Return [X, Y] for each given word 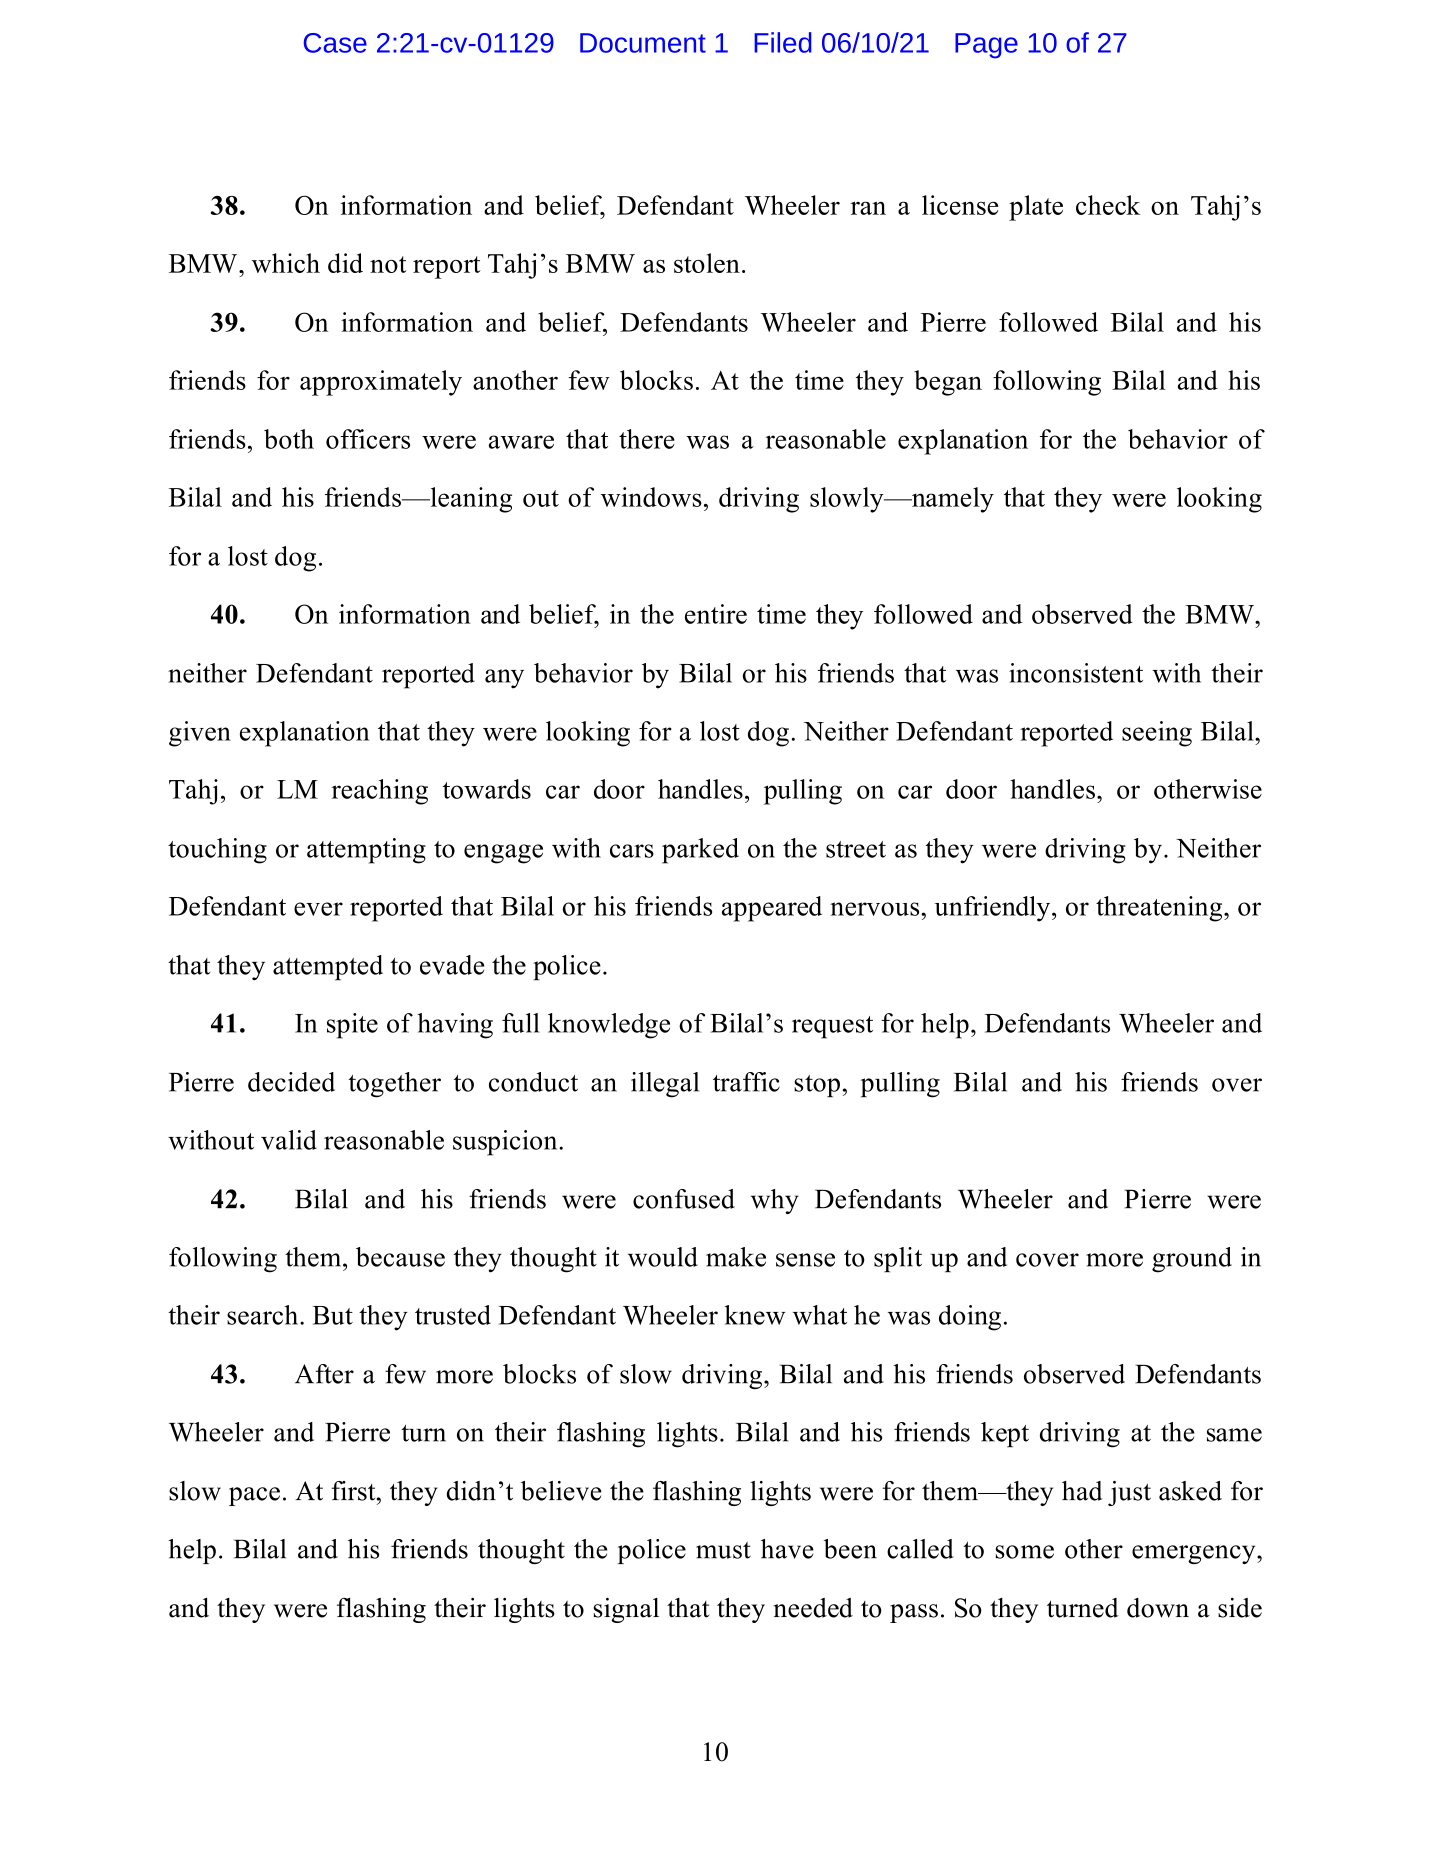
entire [716, 614]
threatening [1160, 909]
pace [254, 1496]
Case [335, 43]
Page [986, 46]
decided [291, 1082]
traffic [746, 1082]
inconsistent [1076, 673]
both [289, 439]
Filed [783, 42]
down [1158, 1608]
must [723, 1550]
